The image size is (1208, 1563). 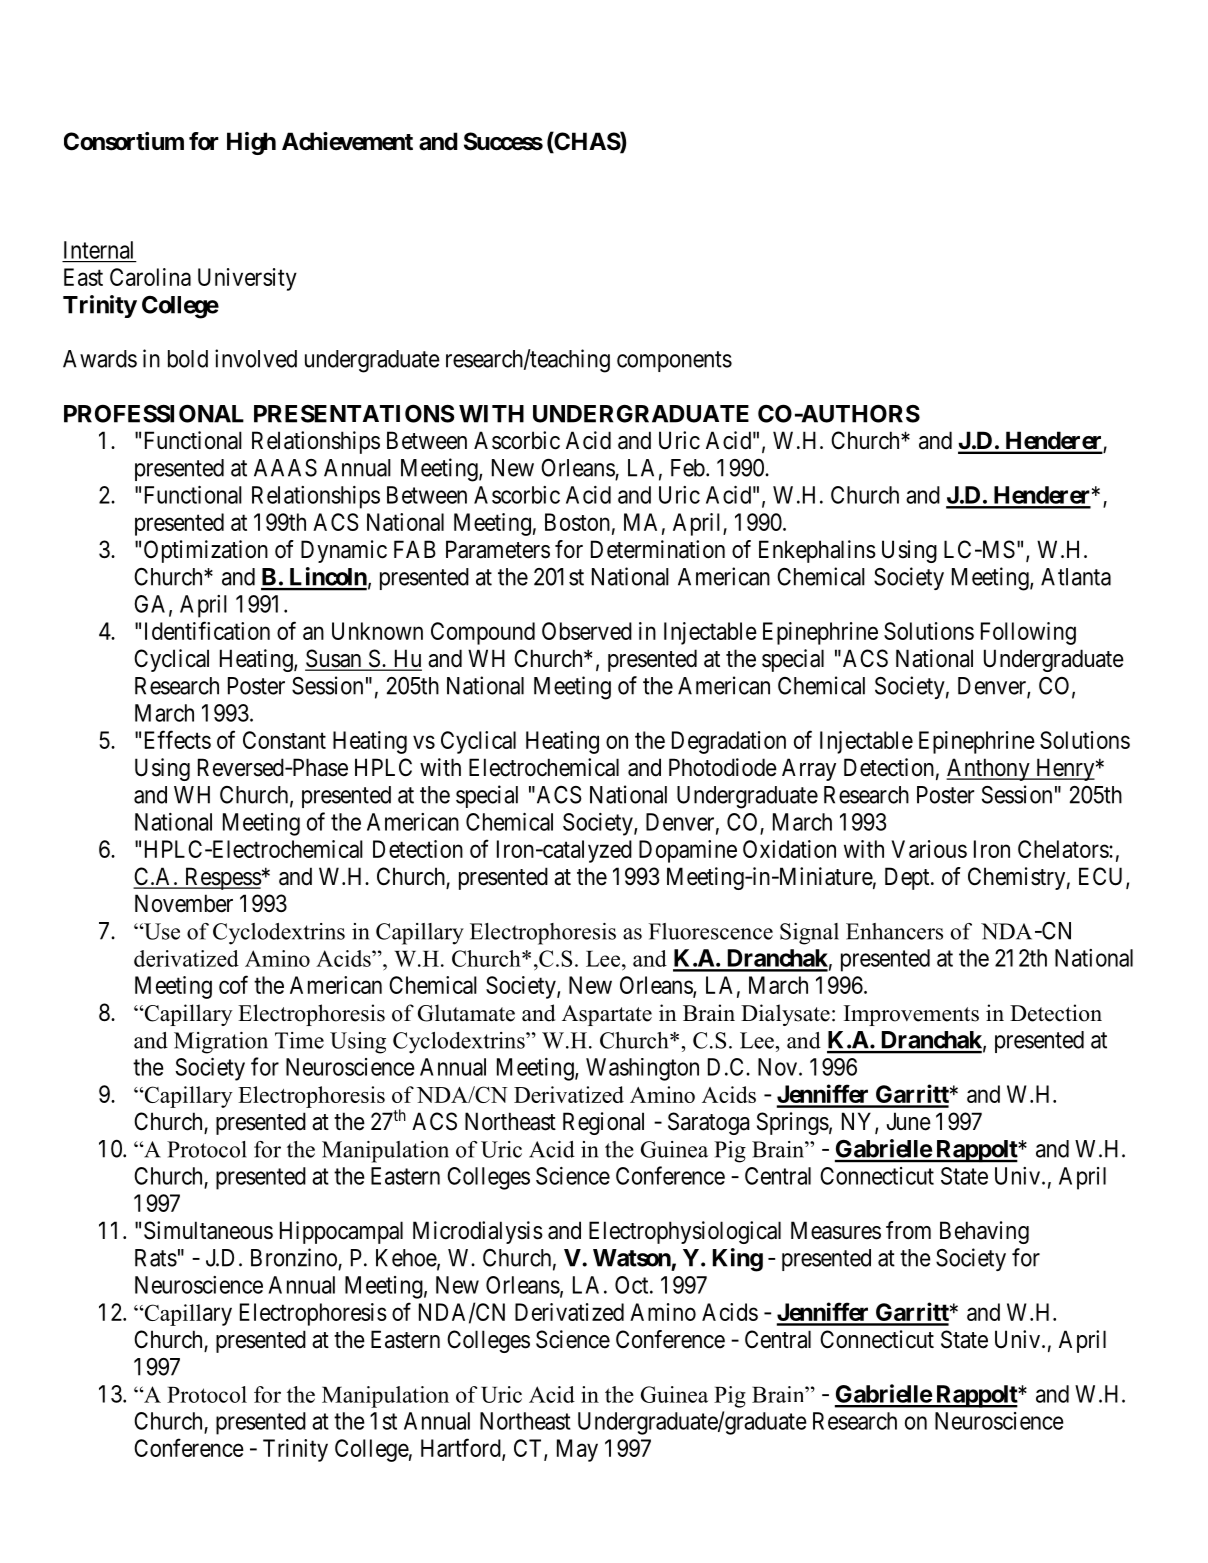 I want to click on AAAS, so click(x=285, y=468).
